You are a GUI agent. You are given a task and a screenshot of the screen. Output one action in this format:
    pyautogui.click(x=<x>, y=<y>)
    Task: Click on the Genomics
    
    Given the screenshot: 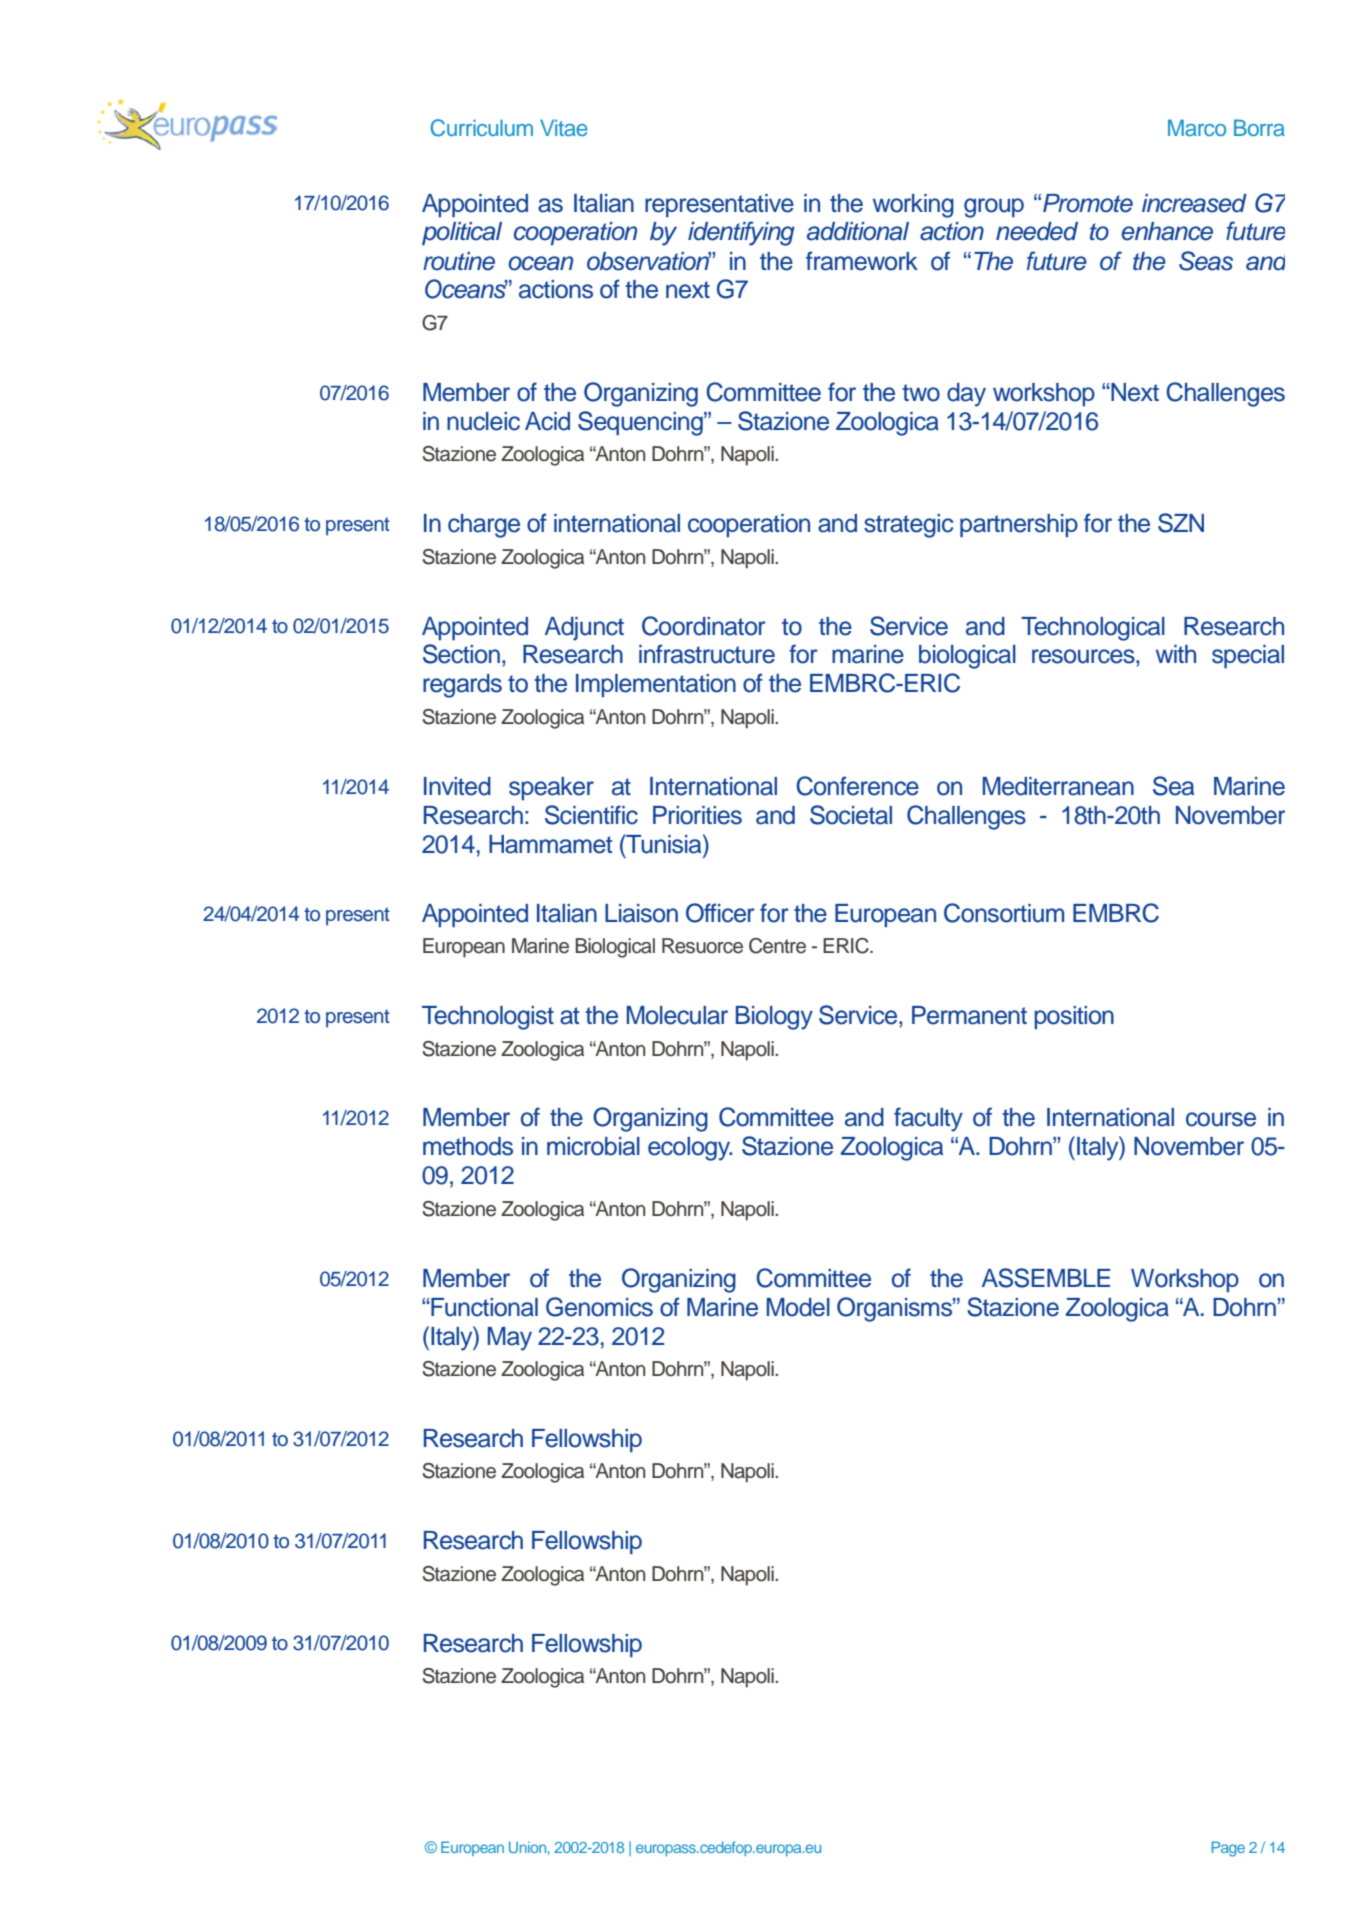 What is the action you would take?
    pyautogui.click(x=599, y=1307)
